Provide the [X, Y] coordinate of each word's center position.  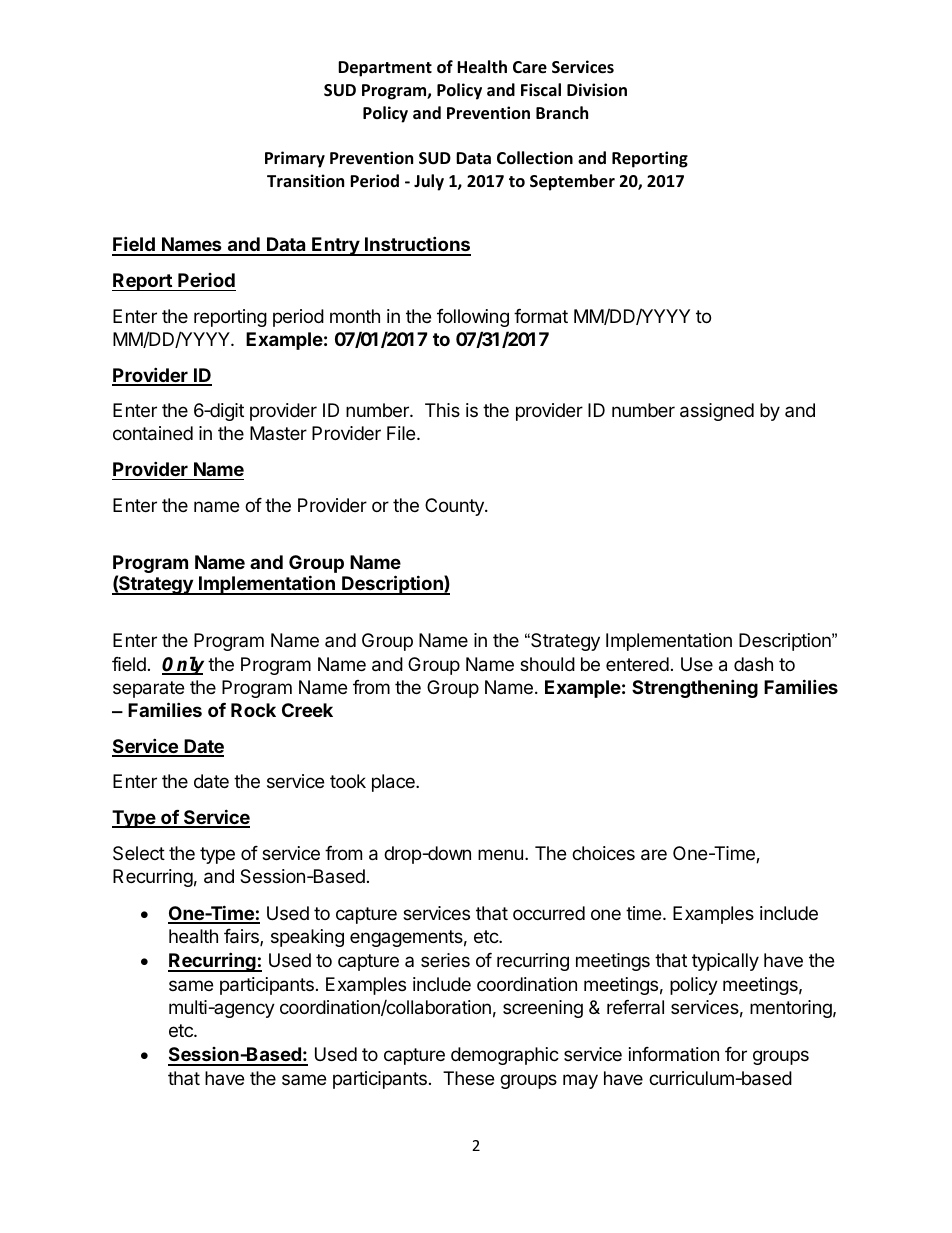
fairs [242, 937]
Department [385, 69]
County [455, 507]
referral [635, 1007]
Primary [295, 159]
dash [753, 664]
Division [597, 89]
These [468, 1078]
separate [148, 689]
